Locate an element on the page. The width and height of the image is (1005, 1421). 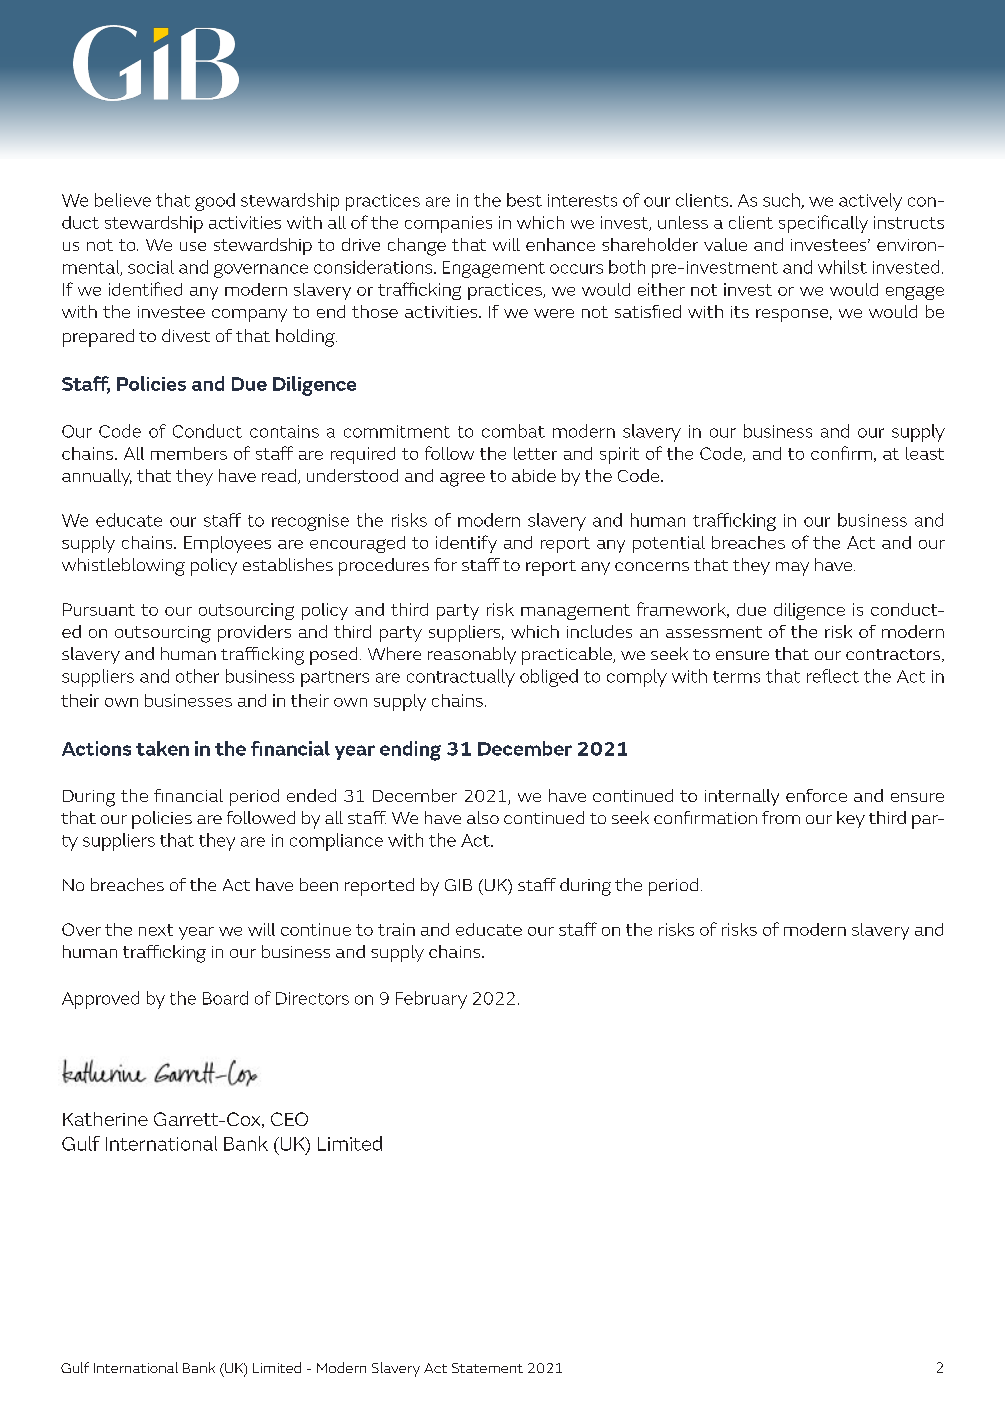
specifically is located at coordinates (823, 224).
